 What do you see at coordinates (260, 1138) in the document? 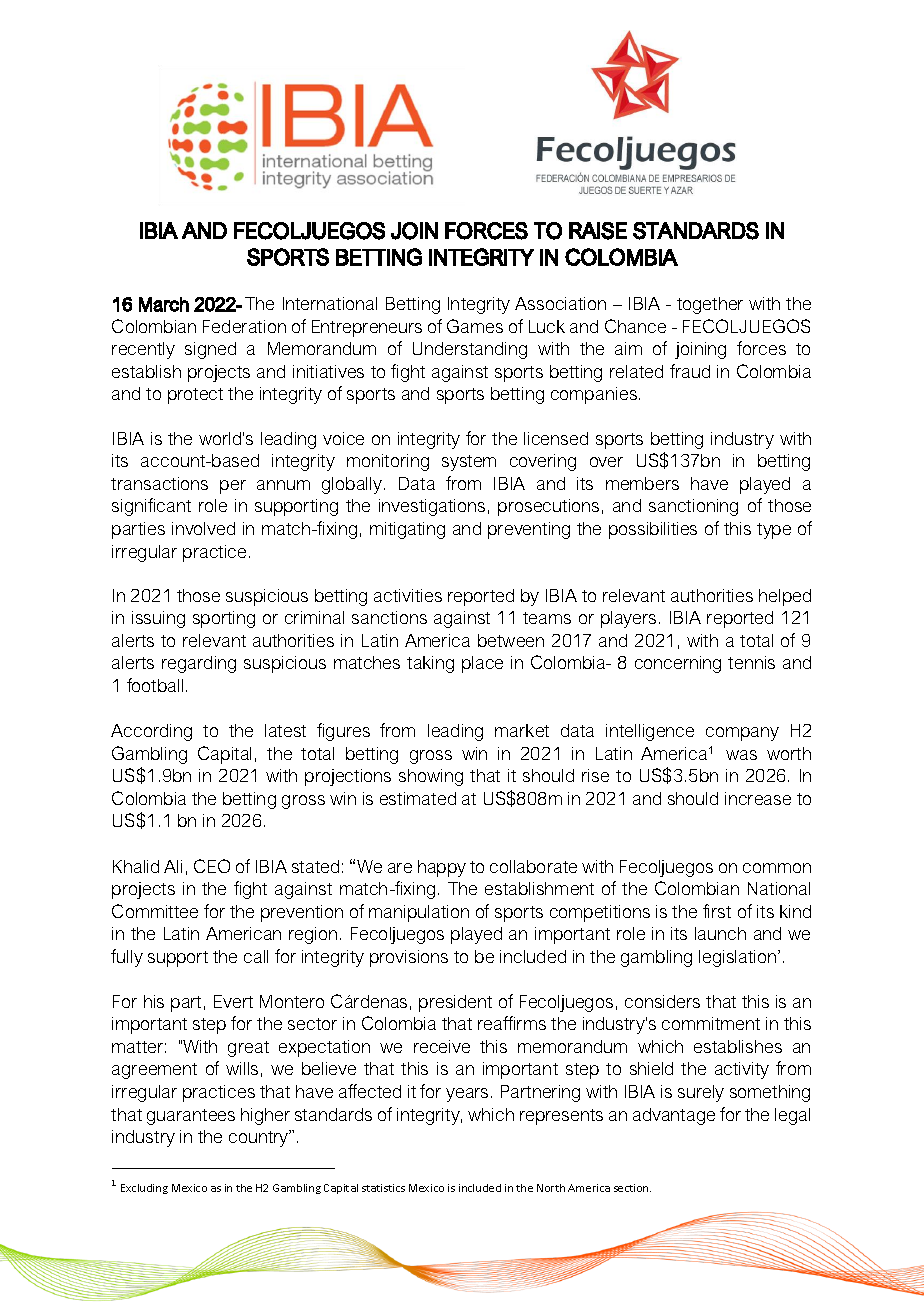
I see `country` at bounding box center [260, 1138].
